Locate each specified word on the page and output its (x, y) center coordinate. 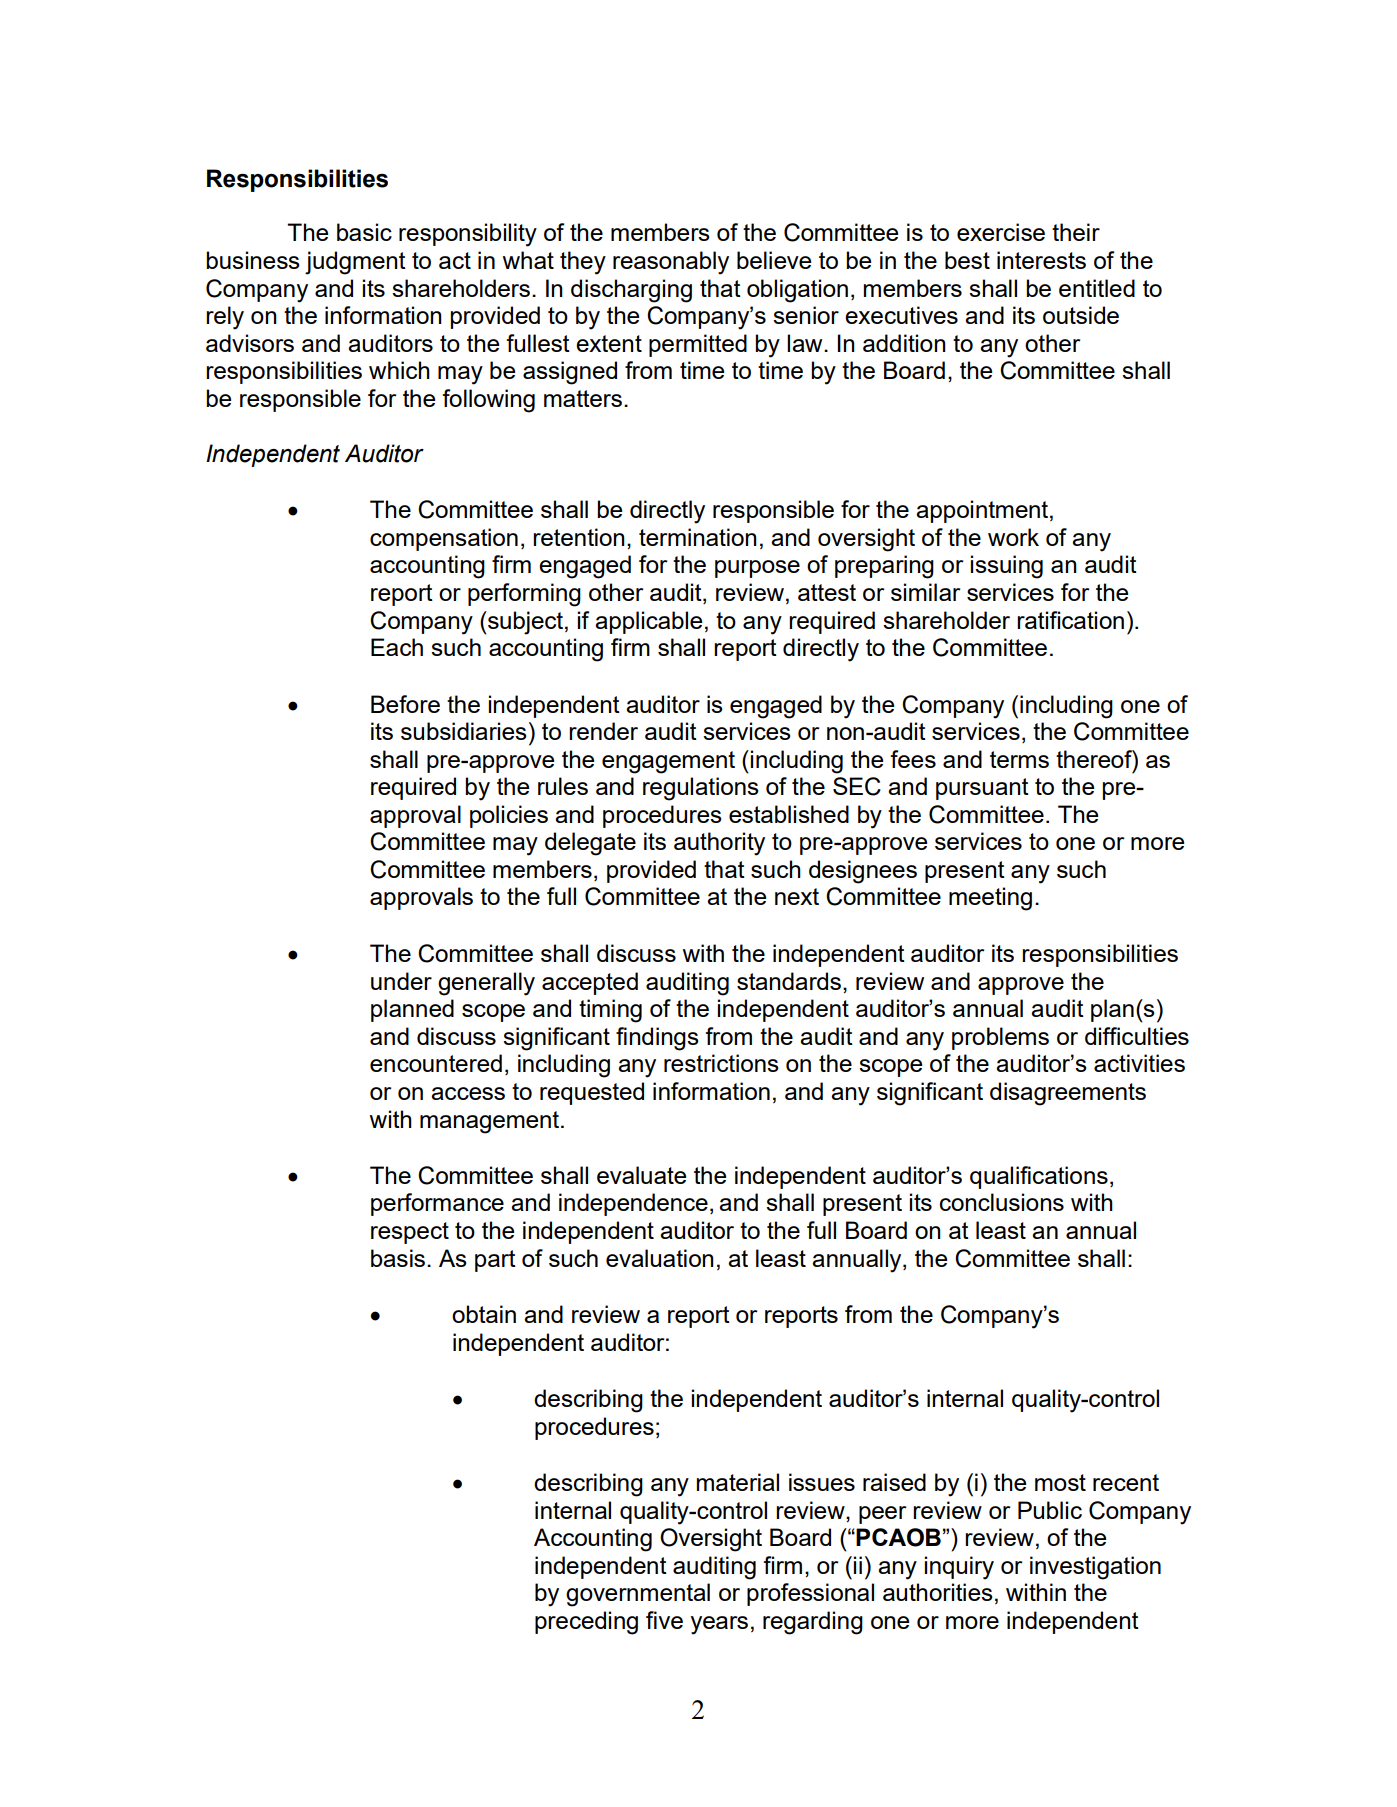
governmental (638, 1595)
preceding (586, 1623)
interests (1041, 260)
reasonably (671, 263)
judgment (355, 263)
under (401, 981)
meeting (990, 899)
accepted (590, 983)
